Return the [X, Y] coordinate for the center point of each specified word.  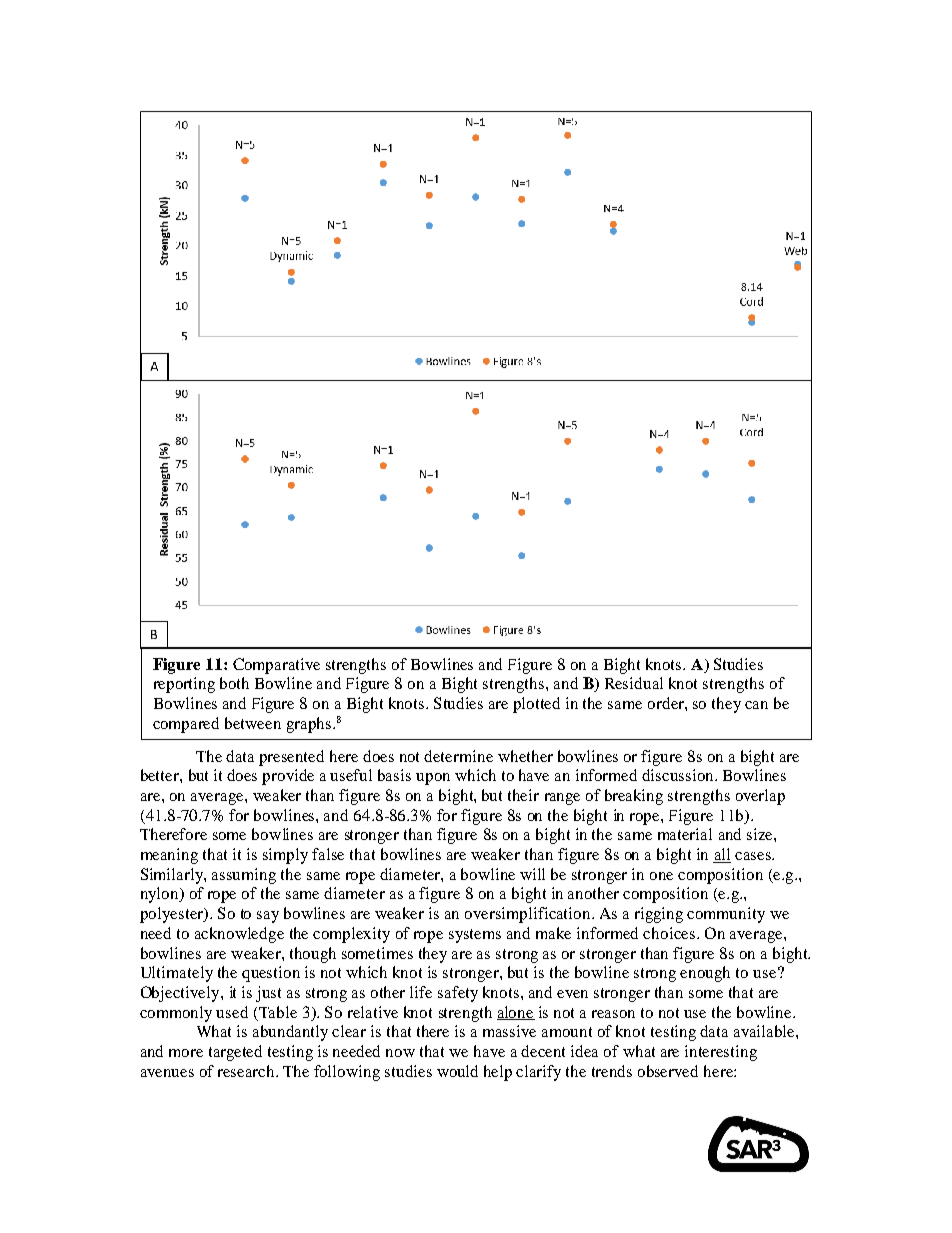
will [532, 874]
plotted [536, 705]
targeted [235, 1053]
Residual [634, 683]
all [722, 855]
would [457, 1071]
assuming [244, 876]
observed [668, 1071]
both [234, 683]
